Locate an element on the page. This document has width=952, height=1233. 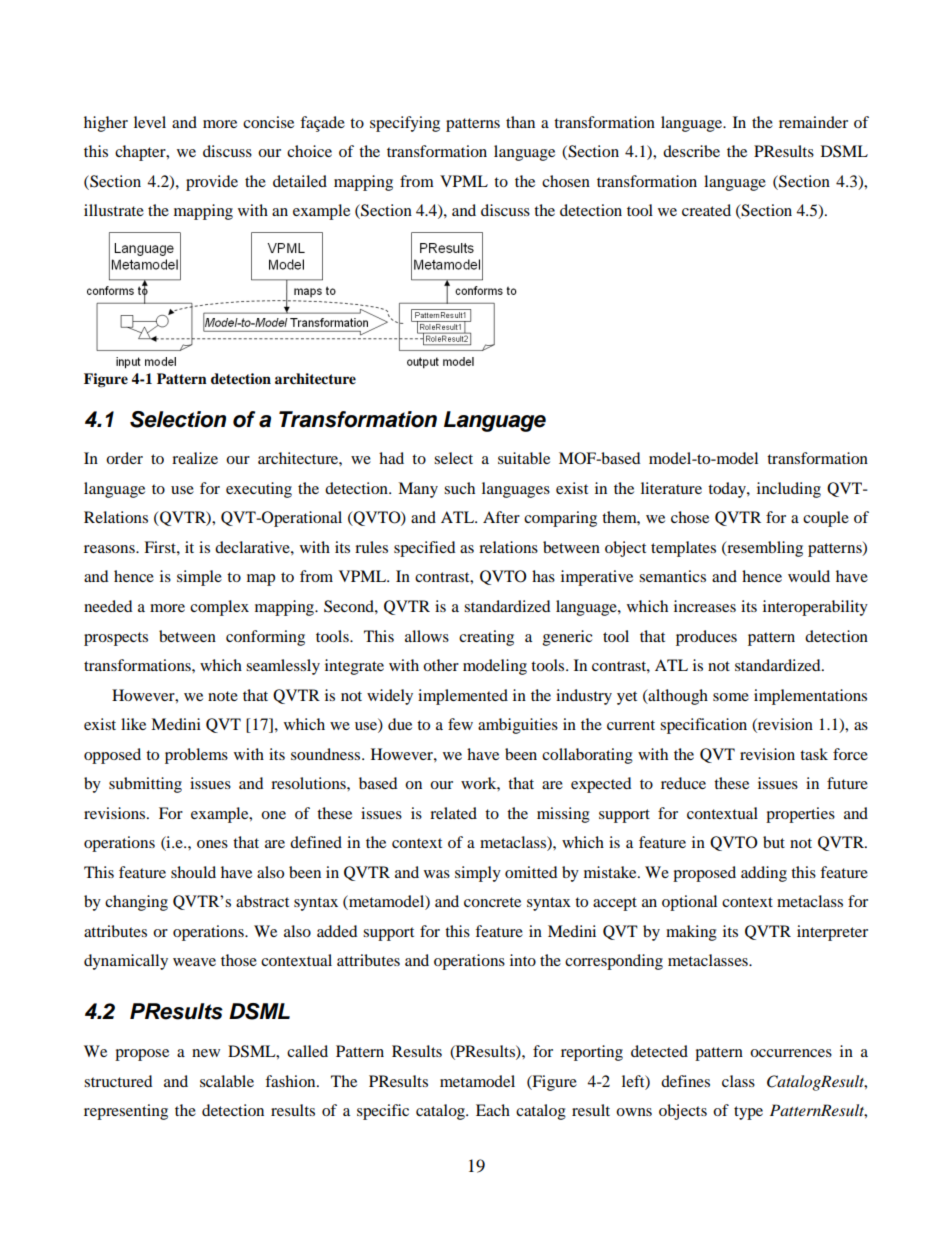
interoperability is located at coordinates (815, 608).
